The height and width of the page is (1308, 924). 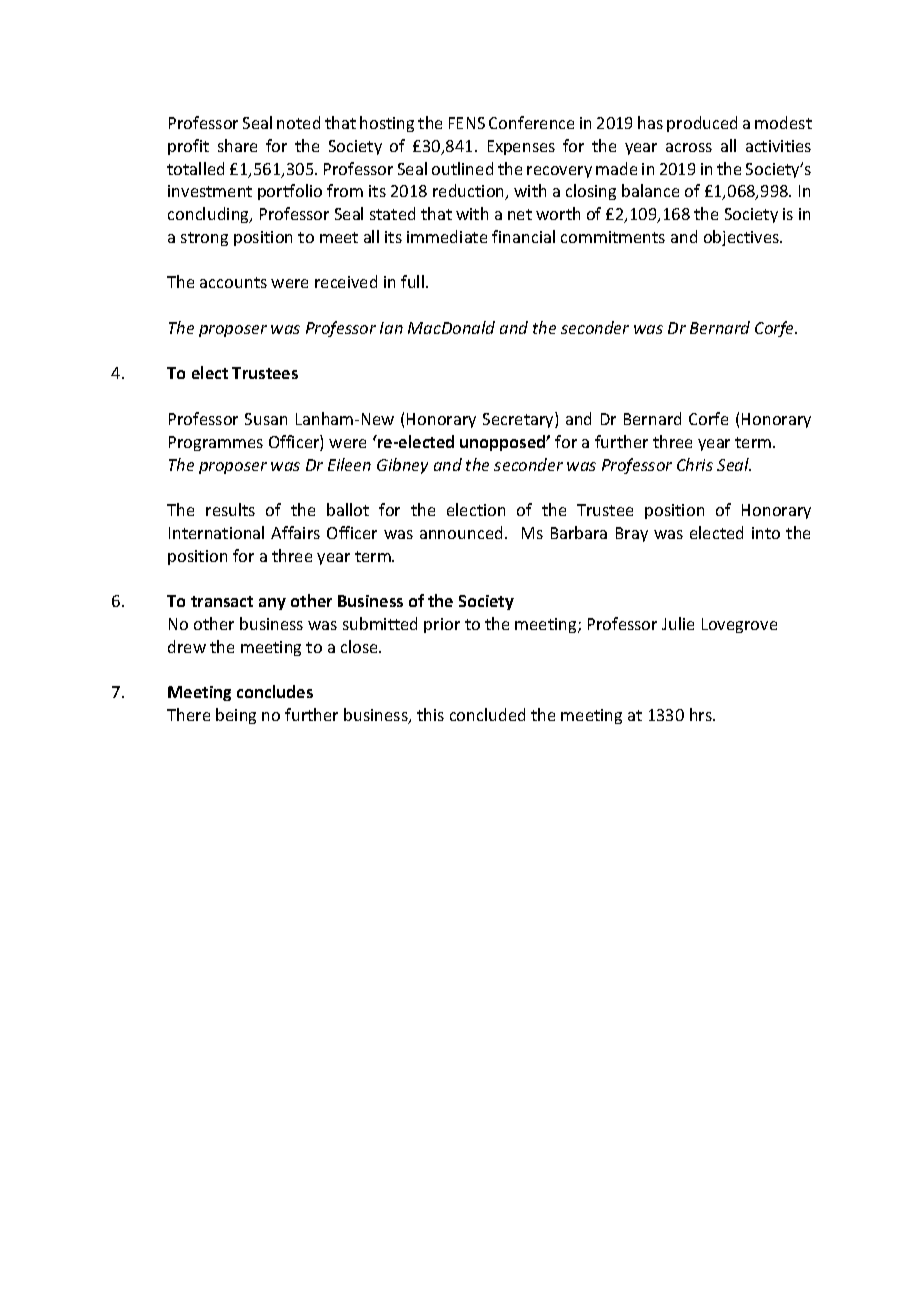 I want to click on share, so click(x=237, y=145).
